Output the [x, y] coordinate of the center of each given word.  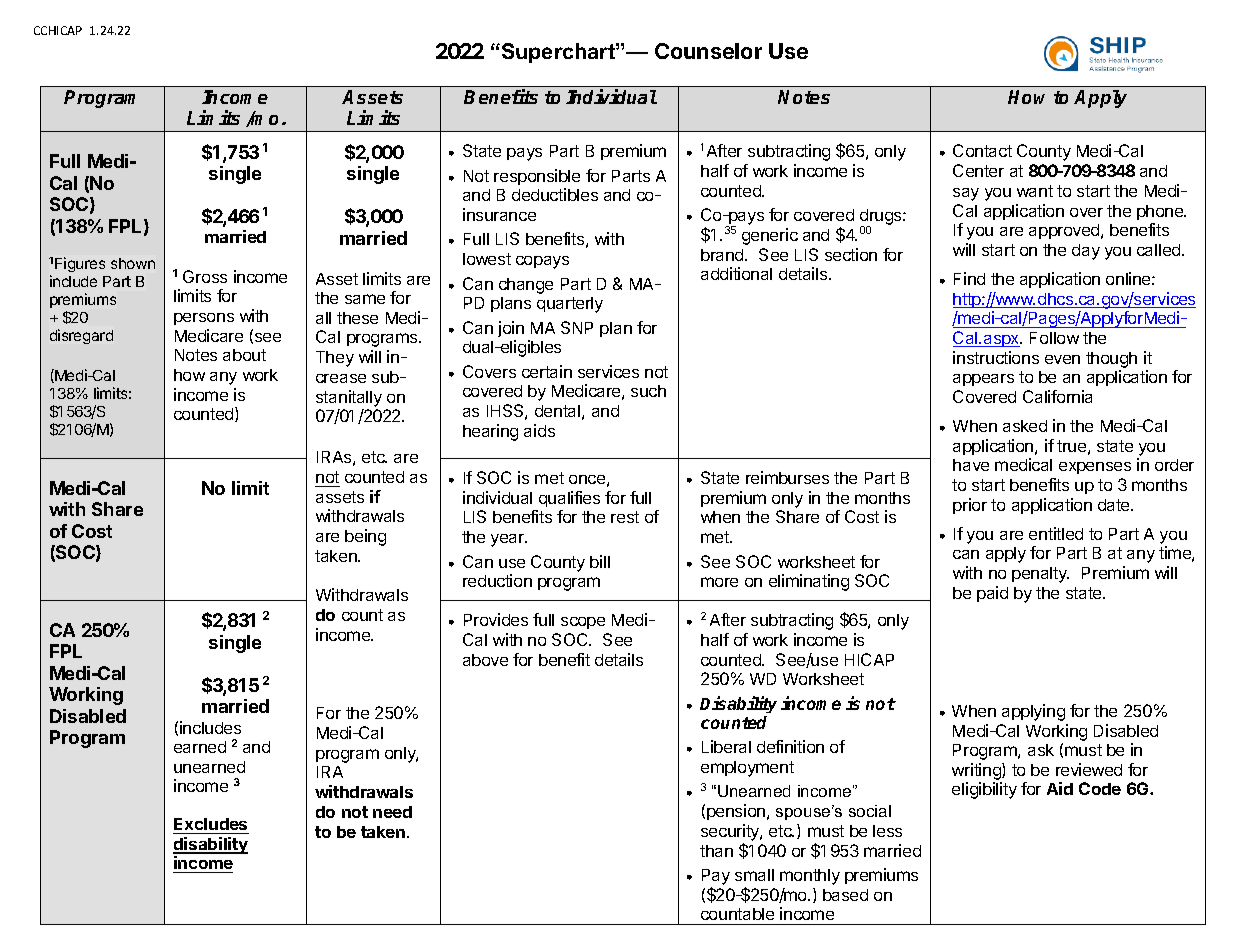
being [365, 537]
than [716, 851]
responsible [537, 177]
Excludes [210, 824]
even [1062, 359]
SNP [577, 327]
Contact [982, 150]
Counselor [708, 51]
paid [992, 594]
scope [583, 623]
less [887, 831]
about [244, 355]
